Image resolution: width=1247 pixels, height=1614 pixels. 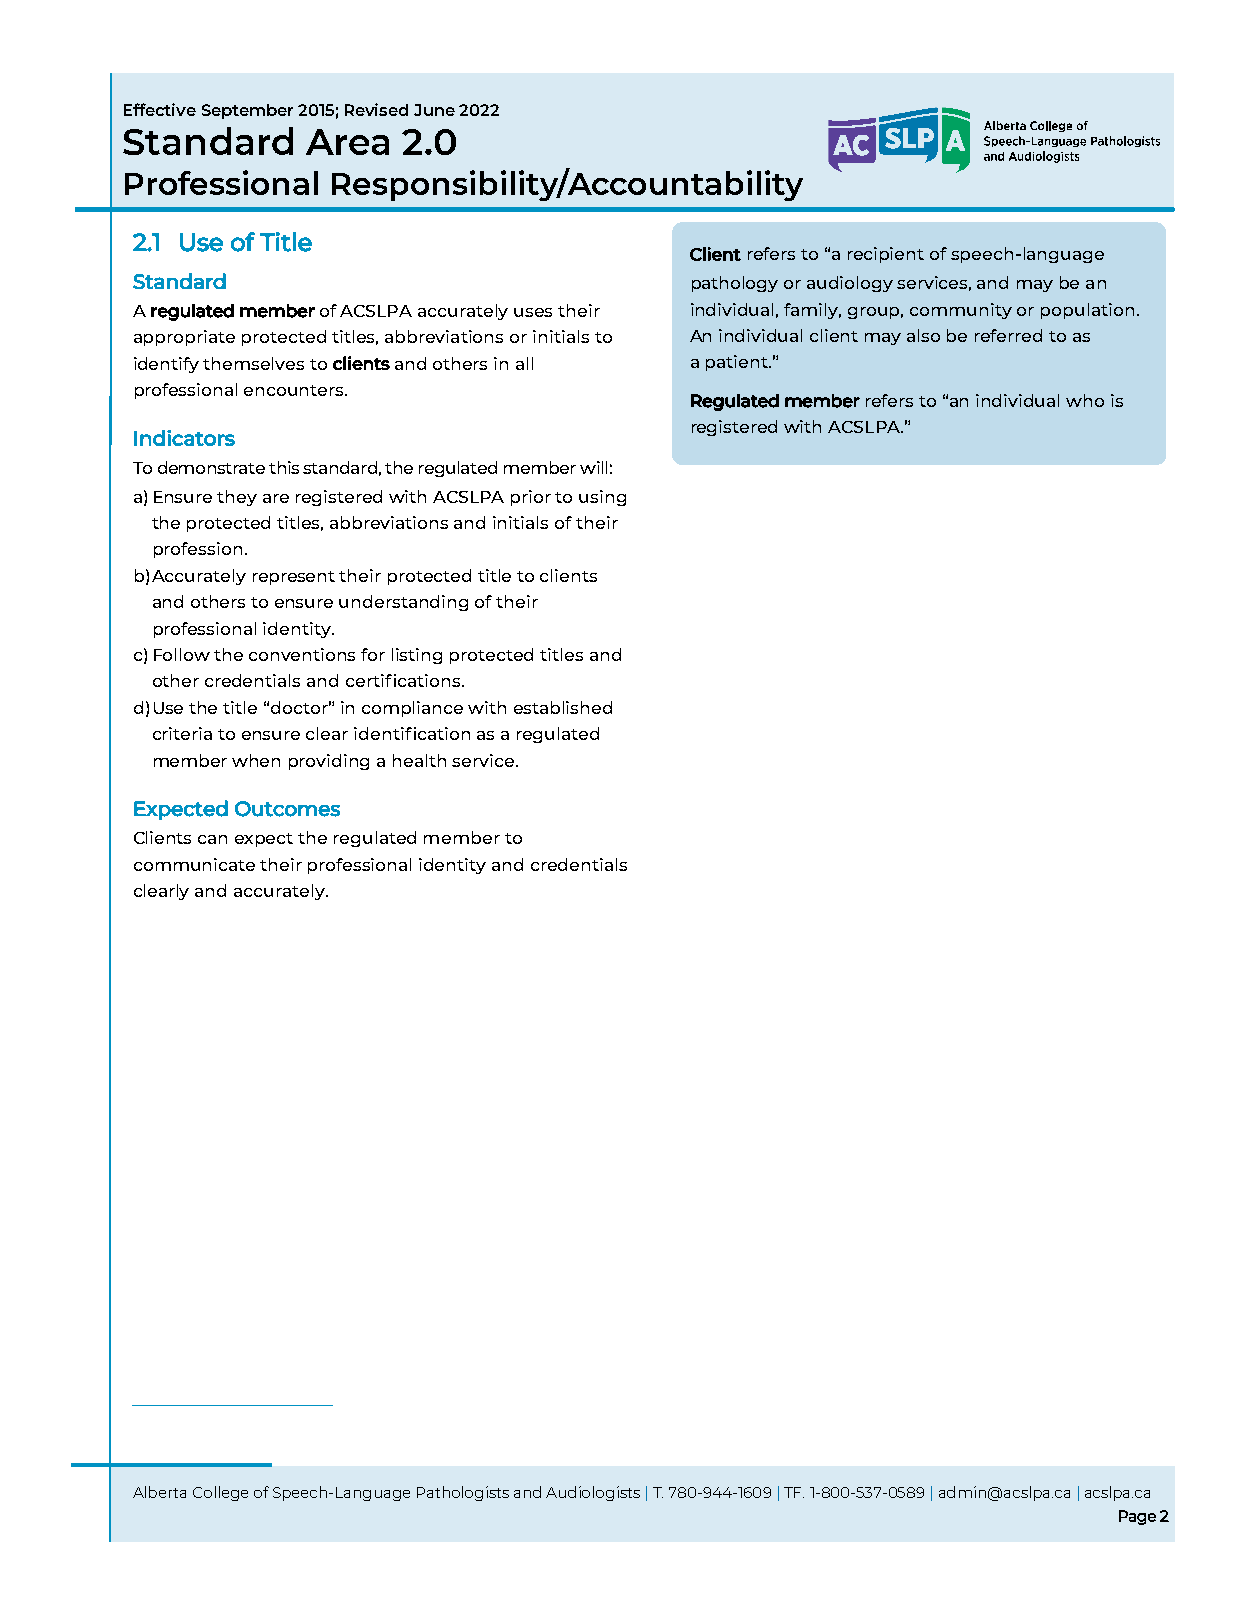 I want to click on using, so click(x=602, y=498).
